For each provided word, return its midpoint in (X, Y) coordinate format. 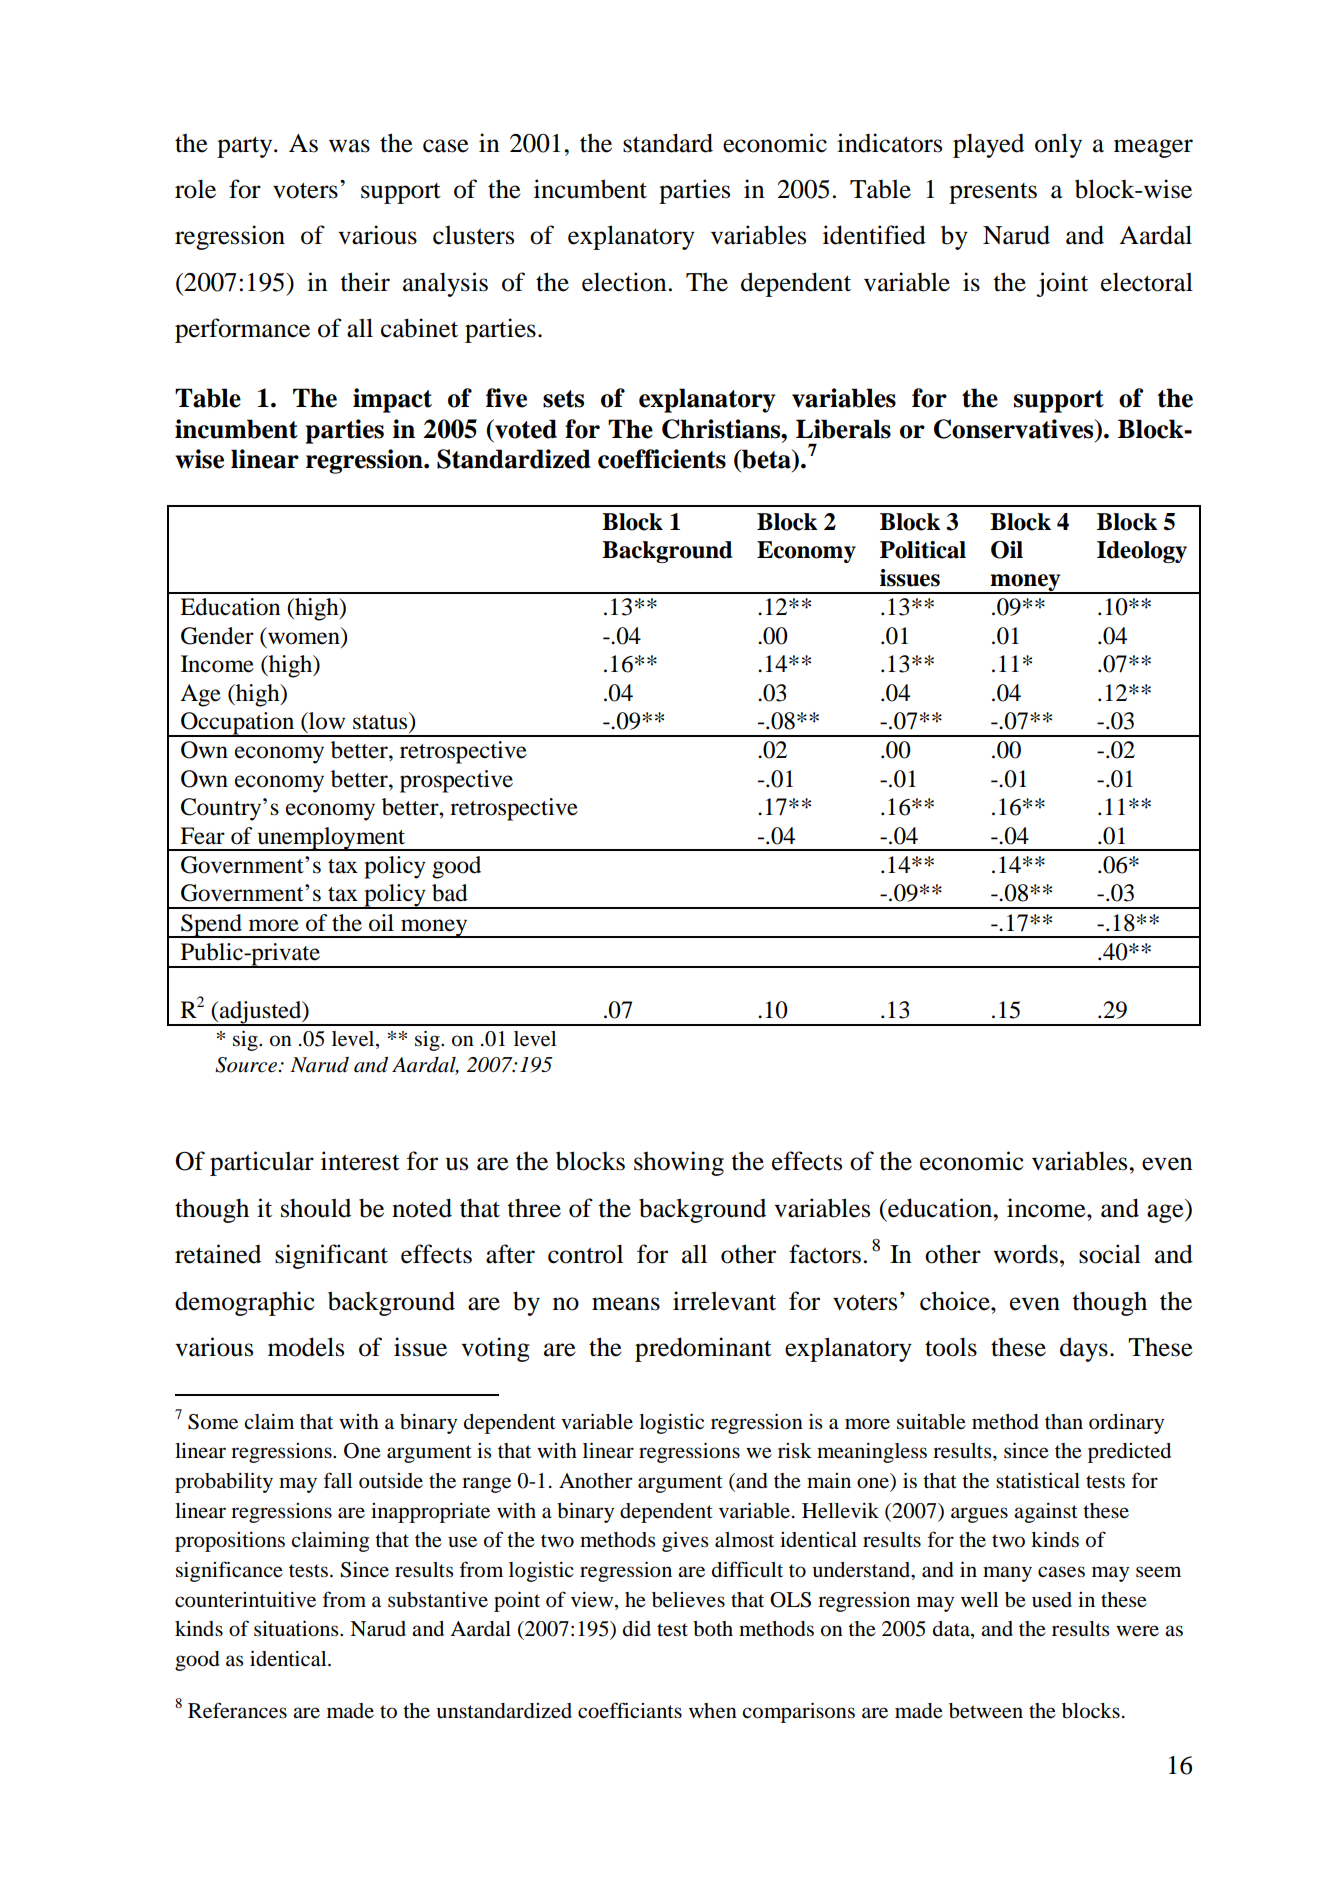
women (304, 638)
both (713, 1629)
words (1025, 1254)
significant (331, 1256)
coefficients (662, 459)
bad (450, 893)
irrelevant (724, 1301)
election (624, 282)
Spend (212, 926)
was (349, 146)
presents (993, 193)
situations (297, 1628)
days (1084, 1349)
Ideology (1142, 552)
